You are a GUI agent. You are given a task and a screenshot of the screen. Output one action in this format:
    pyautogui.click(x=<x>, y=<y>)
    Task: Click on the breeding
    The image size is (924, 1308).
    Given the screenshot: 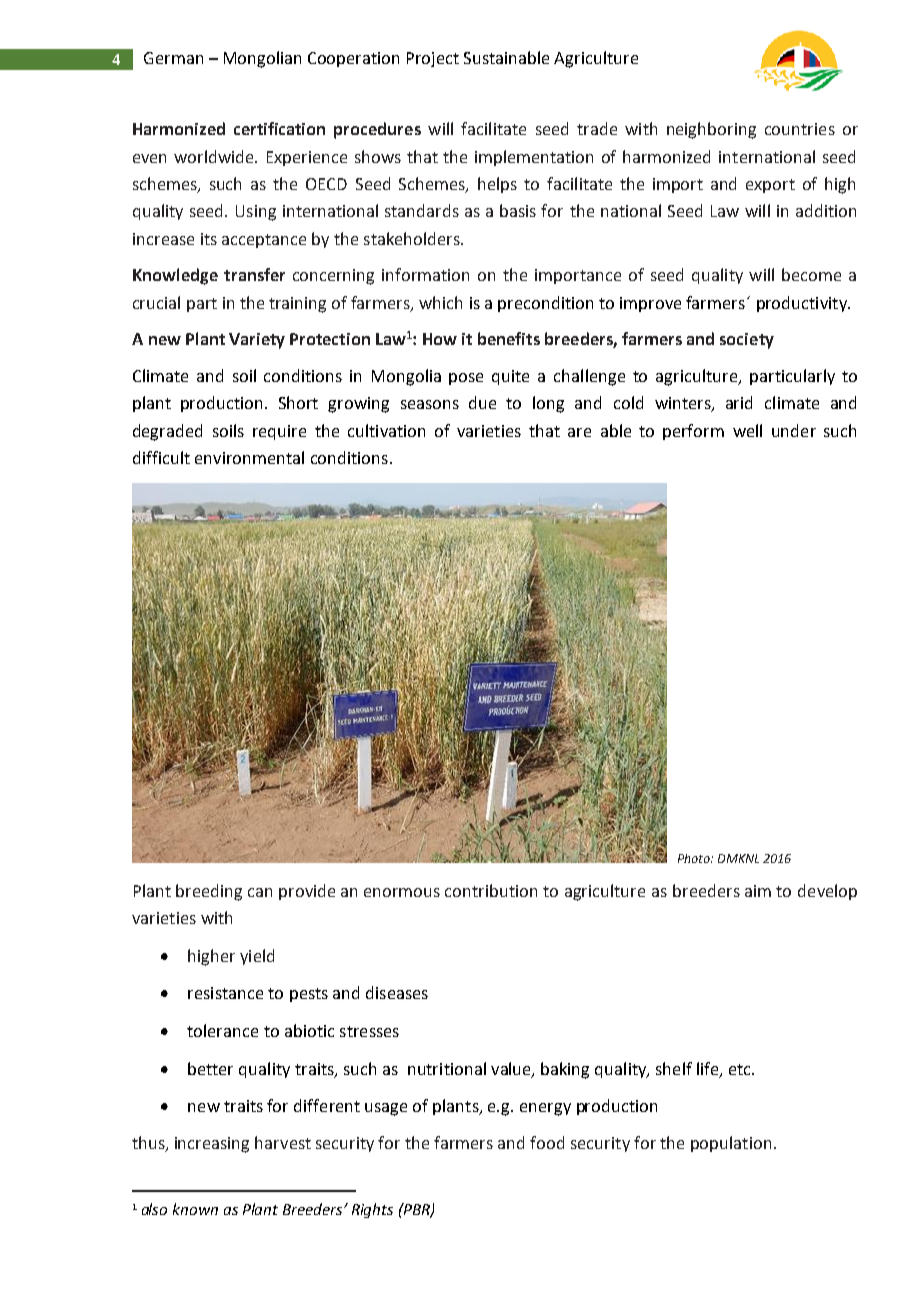 What is the action you would take?
    pyautogui.click(x=209, y=892)
